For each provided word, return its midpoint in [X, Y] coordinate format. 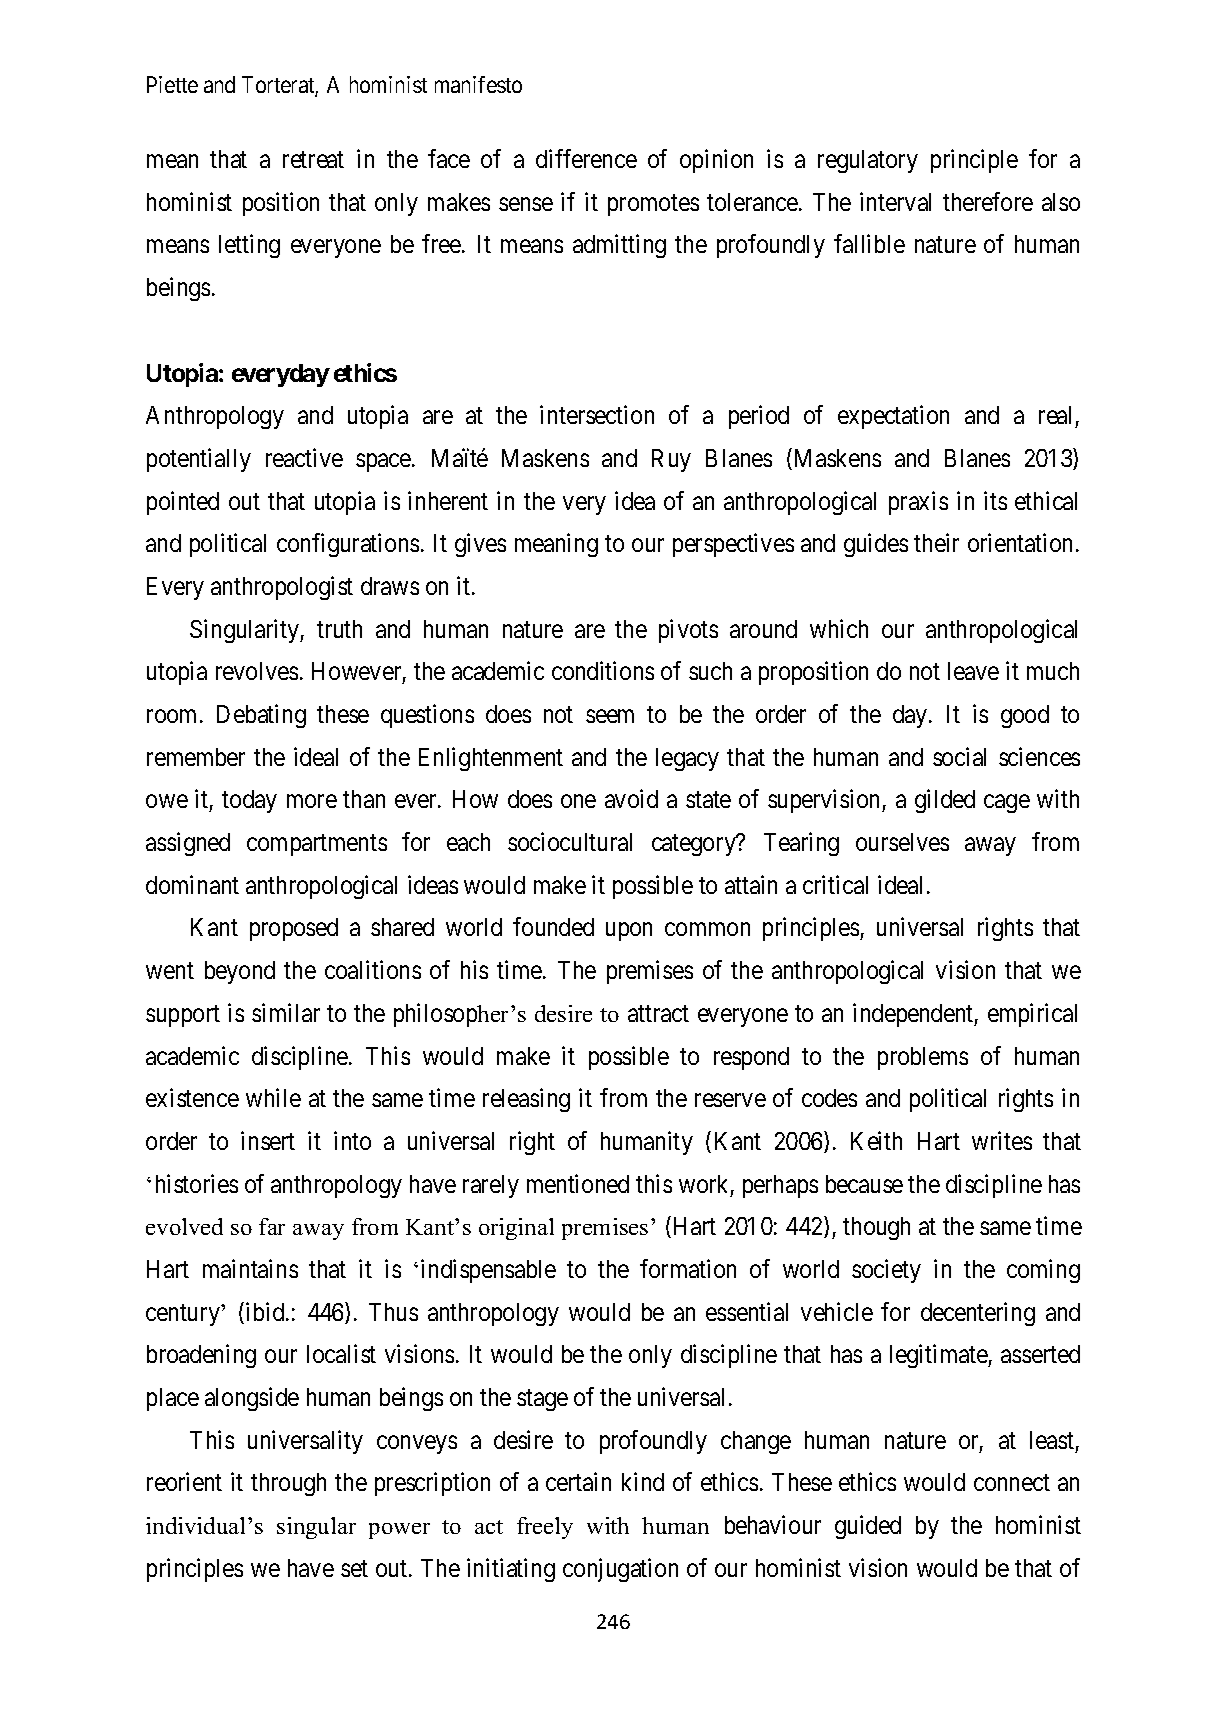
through [288, 1484]
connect [1012, 1483]
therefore [988, 201]
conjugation [620, 1570]
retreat [313, 160]
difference [586, 158]
